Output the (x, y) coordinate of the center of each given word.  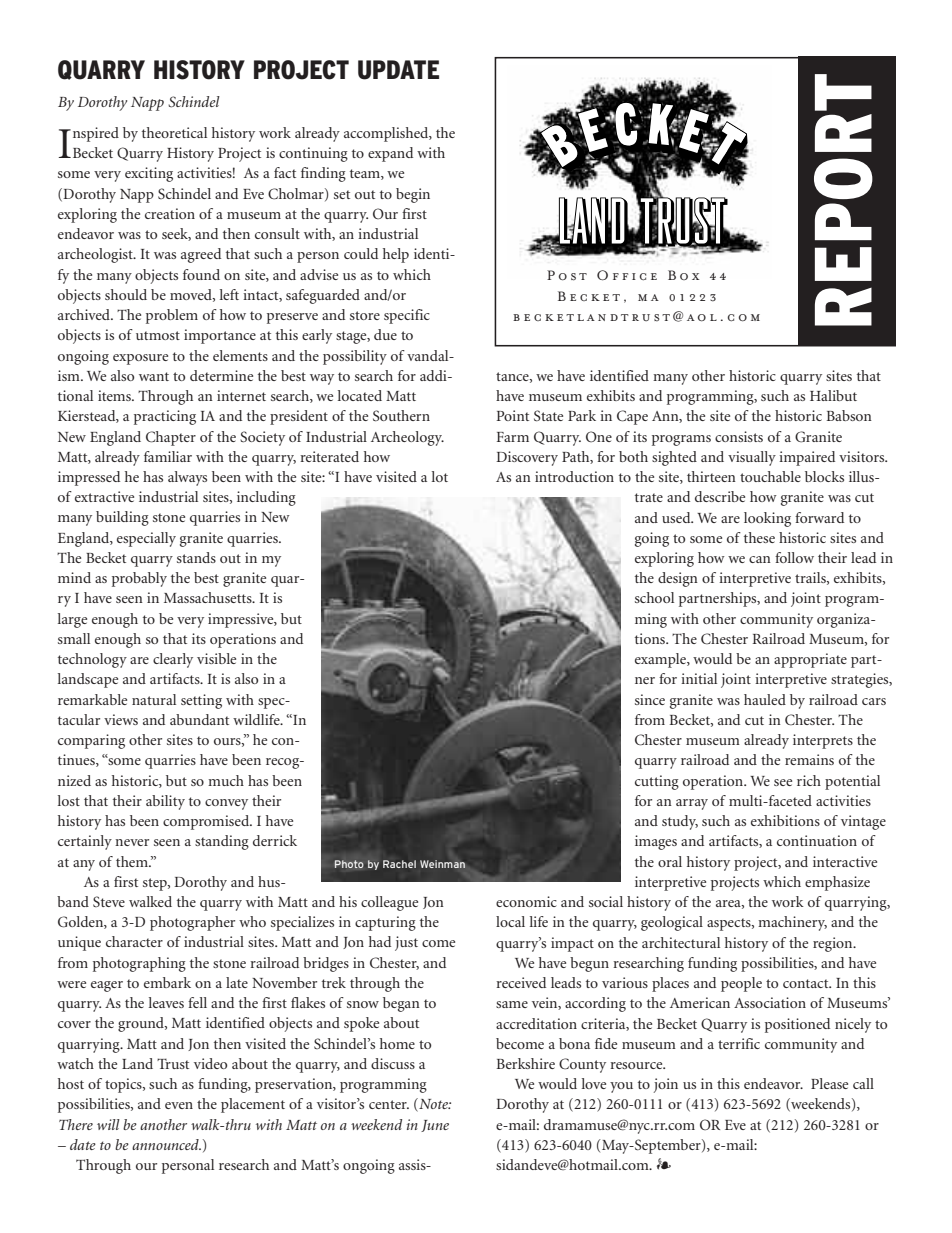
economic (526, 901)
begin (413, 195)
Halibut (833, 395)
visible (216, 658)
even (179, 1105)
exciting (149, 174)
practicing (165, 417)
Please (829, 1083)
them (133, 861)
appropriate (810, 660)
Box (683, 275)
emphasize (837, 883)
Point (512, 415)
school (654, 597)
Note (434, 1105)
